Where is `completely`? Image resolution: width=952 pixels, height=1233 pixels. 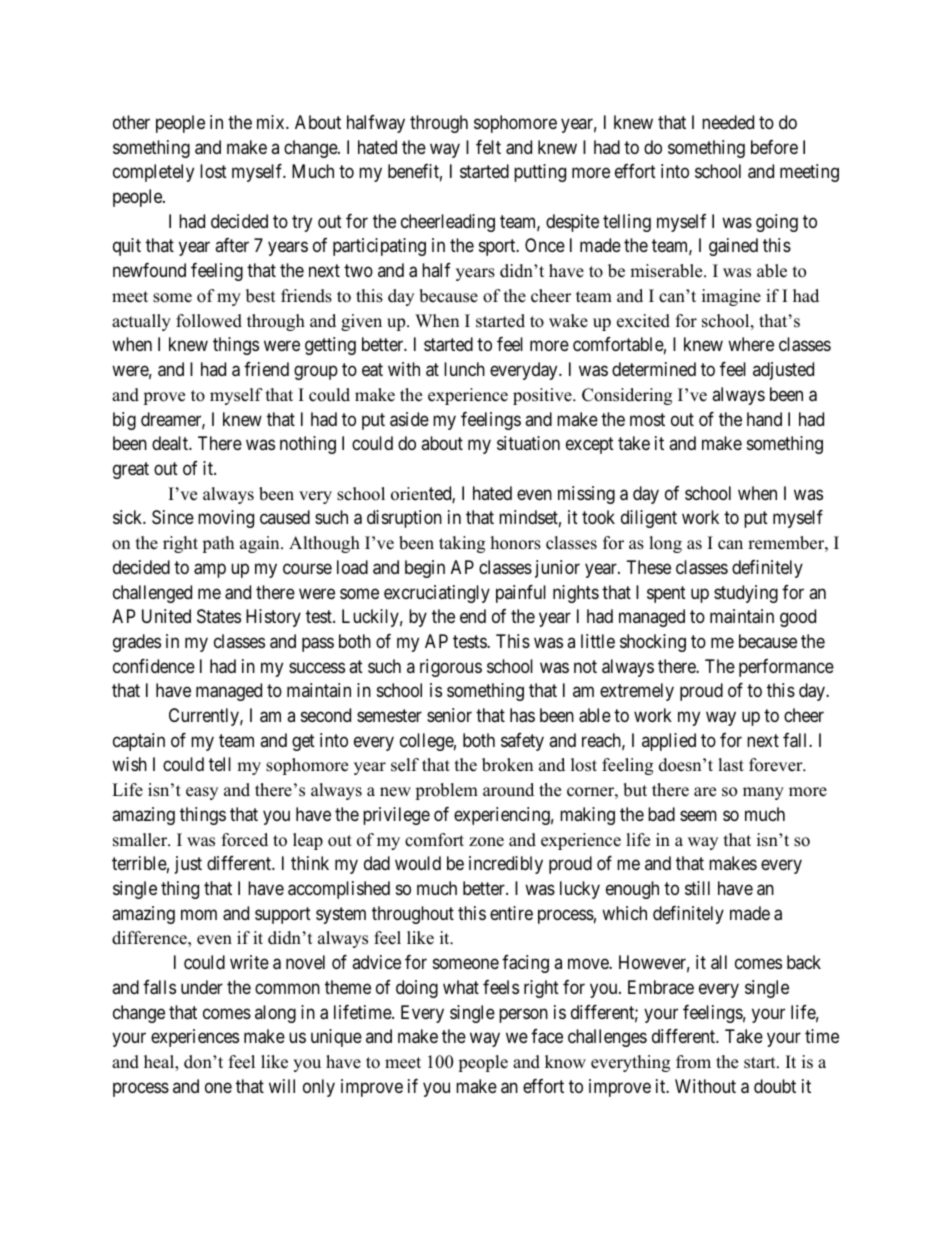 completely is located at coordinates (153, 173).
